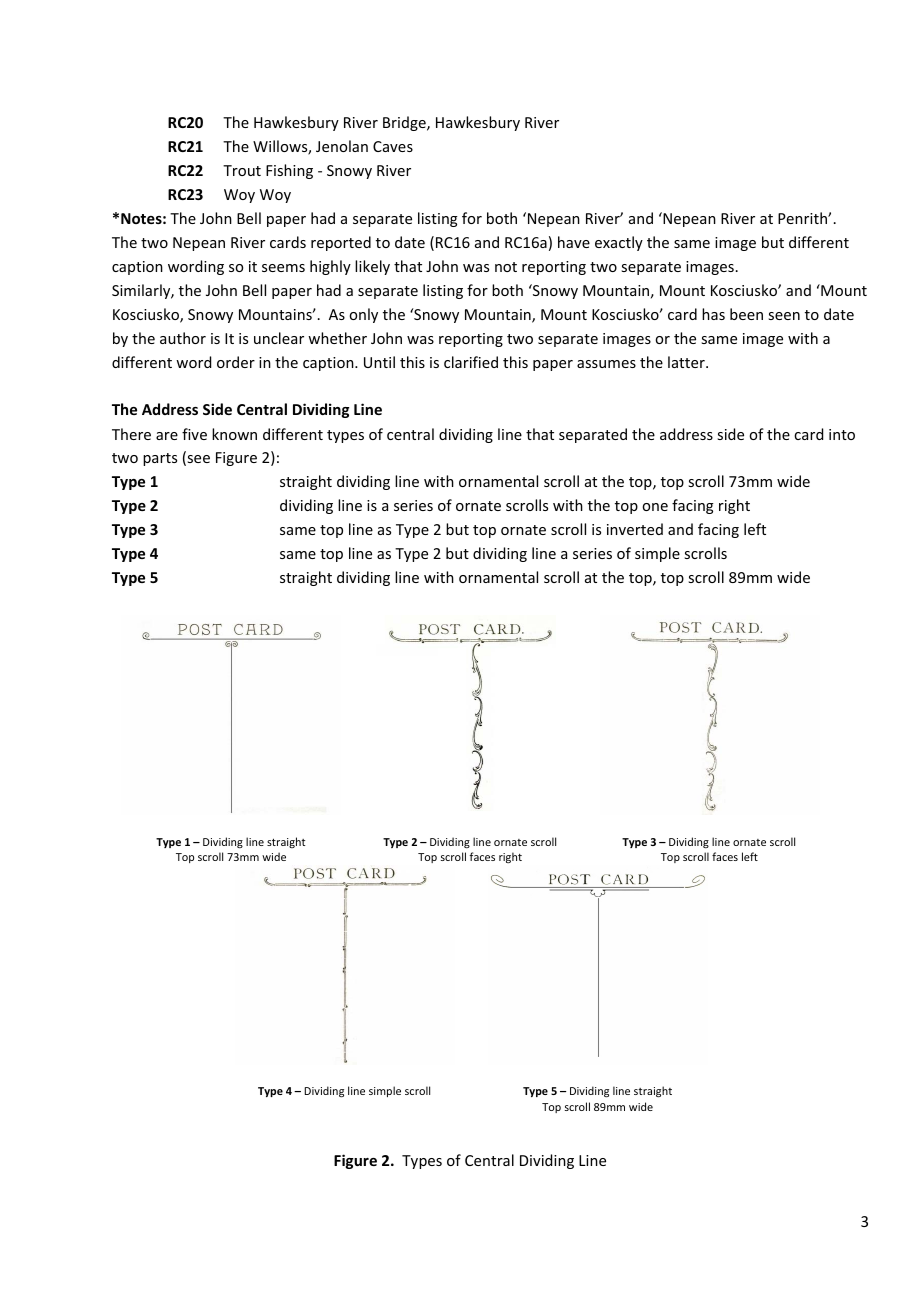  I want to click on exactly, so click(619, 243).
